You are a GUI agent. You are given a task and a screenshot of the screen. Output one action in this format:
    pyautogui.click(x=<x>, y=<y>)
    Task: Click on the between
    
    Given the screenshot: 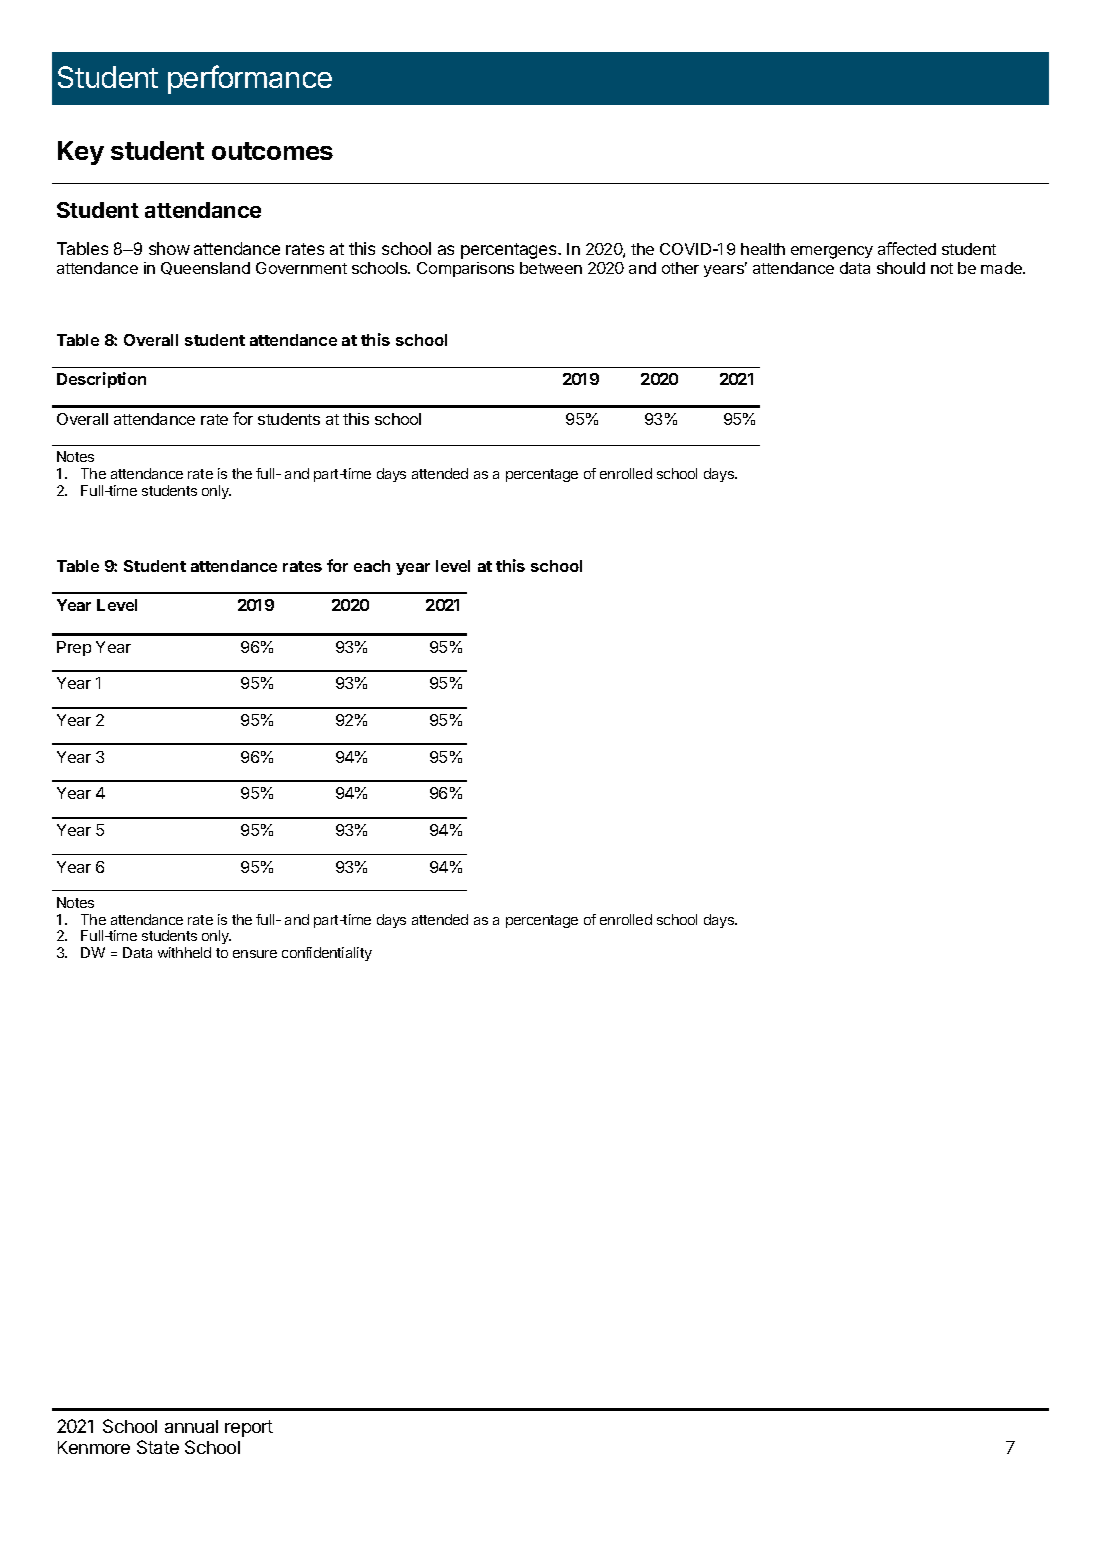 What is the action you would take?
    pyautogui.click(x=551, y=268)
